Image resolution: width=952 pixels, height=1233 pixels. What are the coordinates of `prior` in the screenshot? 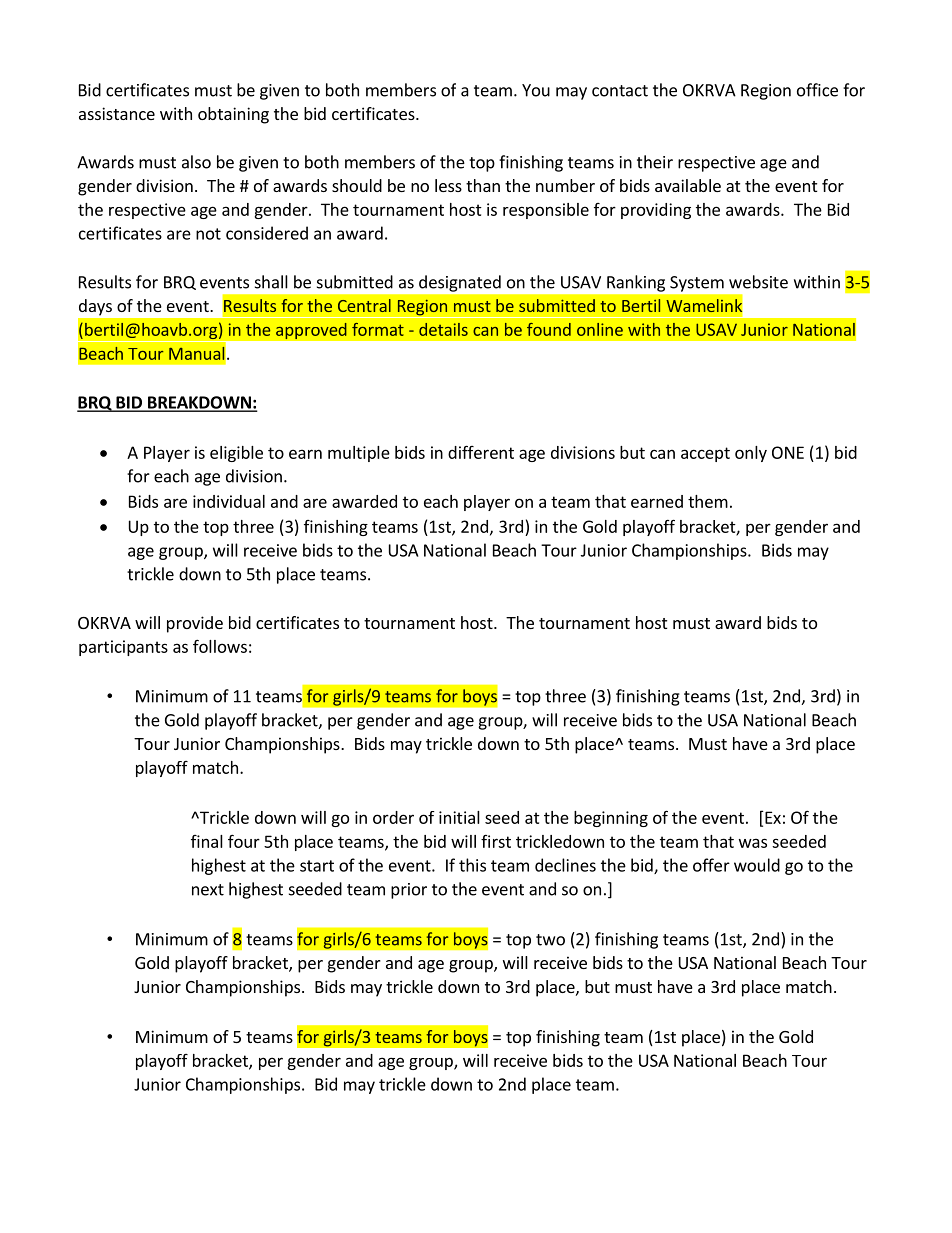 It's located at (409, 891).
